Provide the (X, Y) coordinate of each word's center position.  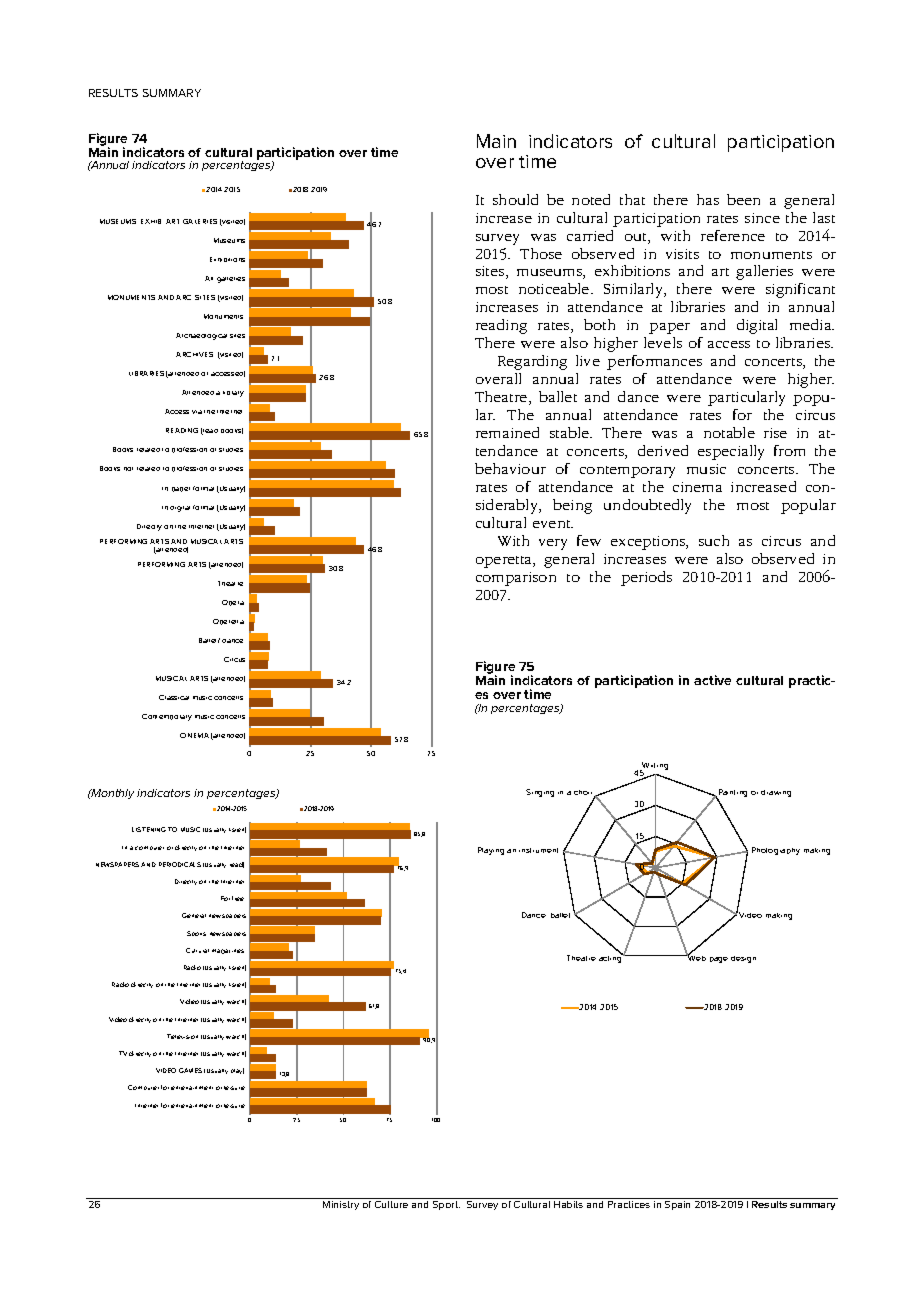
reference (733, 235)
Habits (568, 1204)
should (515, 199)
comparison (516, 579)
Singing (540, 793)
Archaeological (201, 336)
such (714, 540)
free (238, 898)
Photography (776, 851)
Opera (233, 603)
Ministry (341, 1205)
